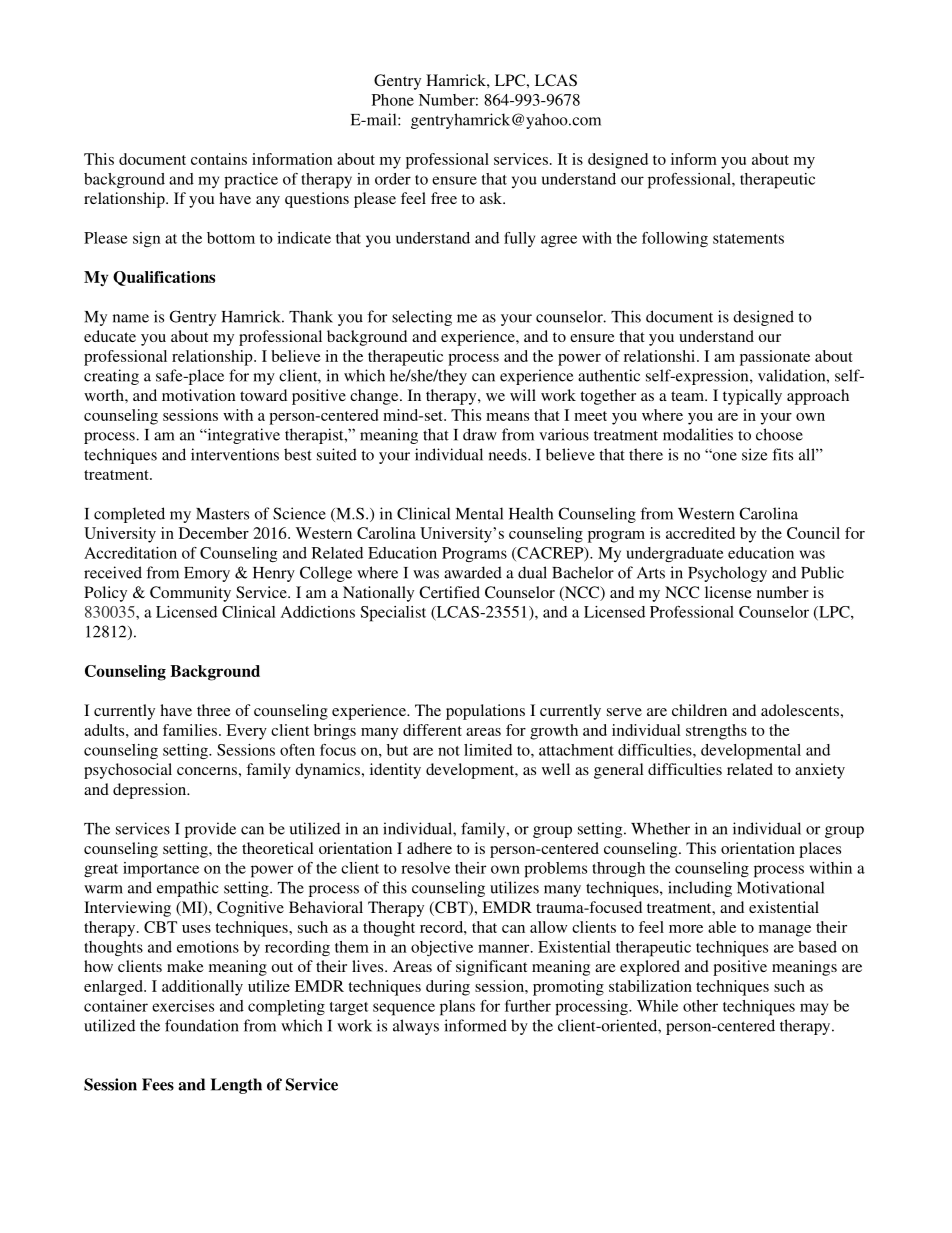 This screenshot has height=1233, width=952. Describe the element at coordinates (449, 592) in the screenshot. I see `Certified` at that location.
